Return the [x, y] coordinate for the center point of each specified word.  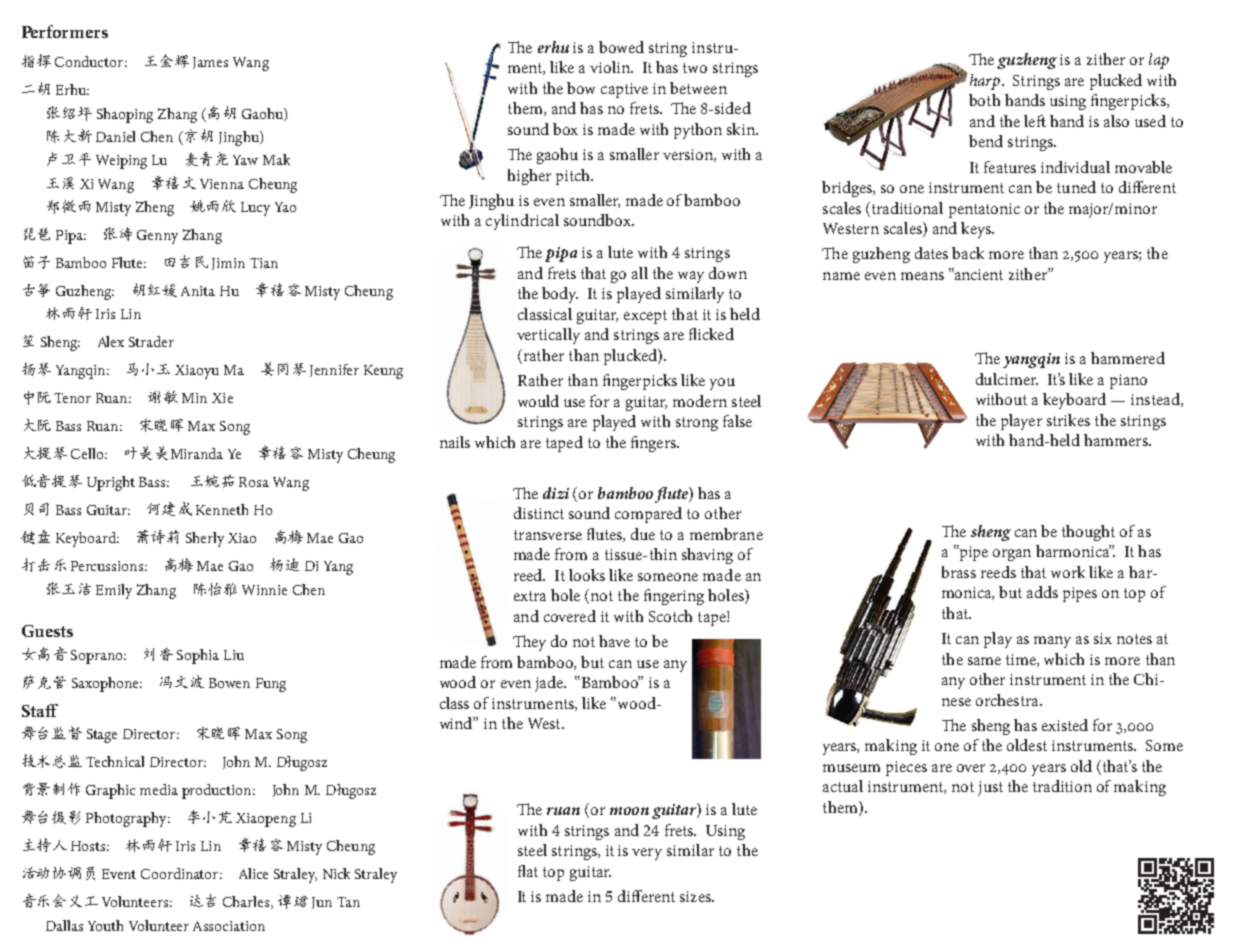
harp [986, 82]
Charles [247, 902]
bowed [621, 47]
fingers [654, 444]
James [210, 63]
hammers [1117, 440]
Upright [111, 483]
